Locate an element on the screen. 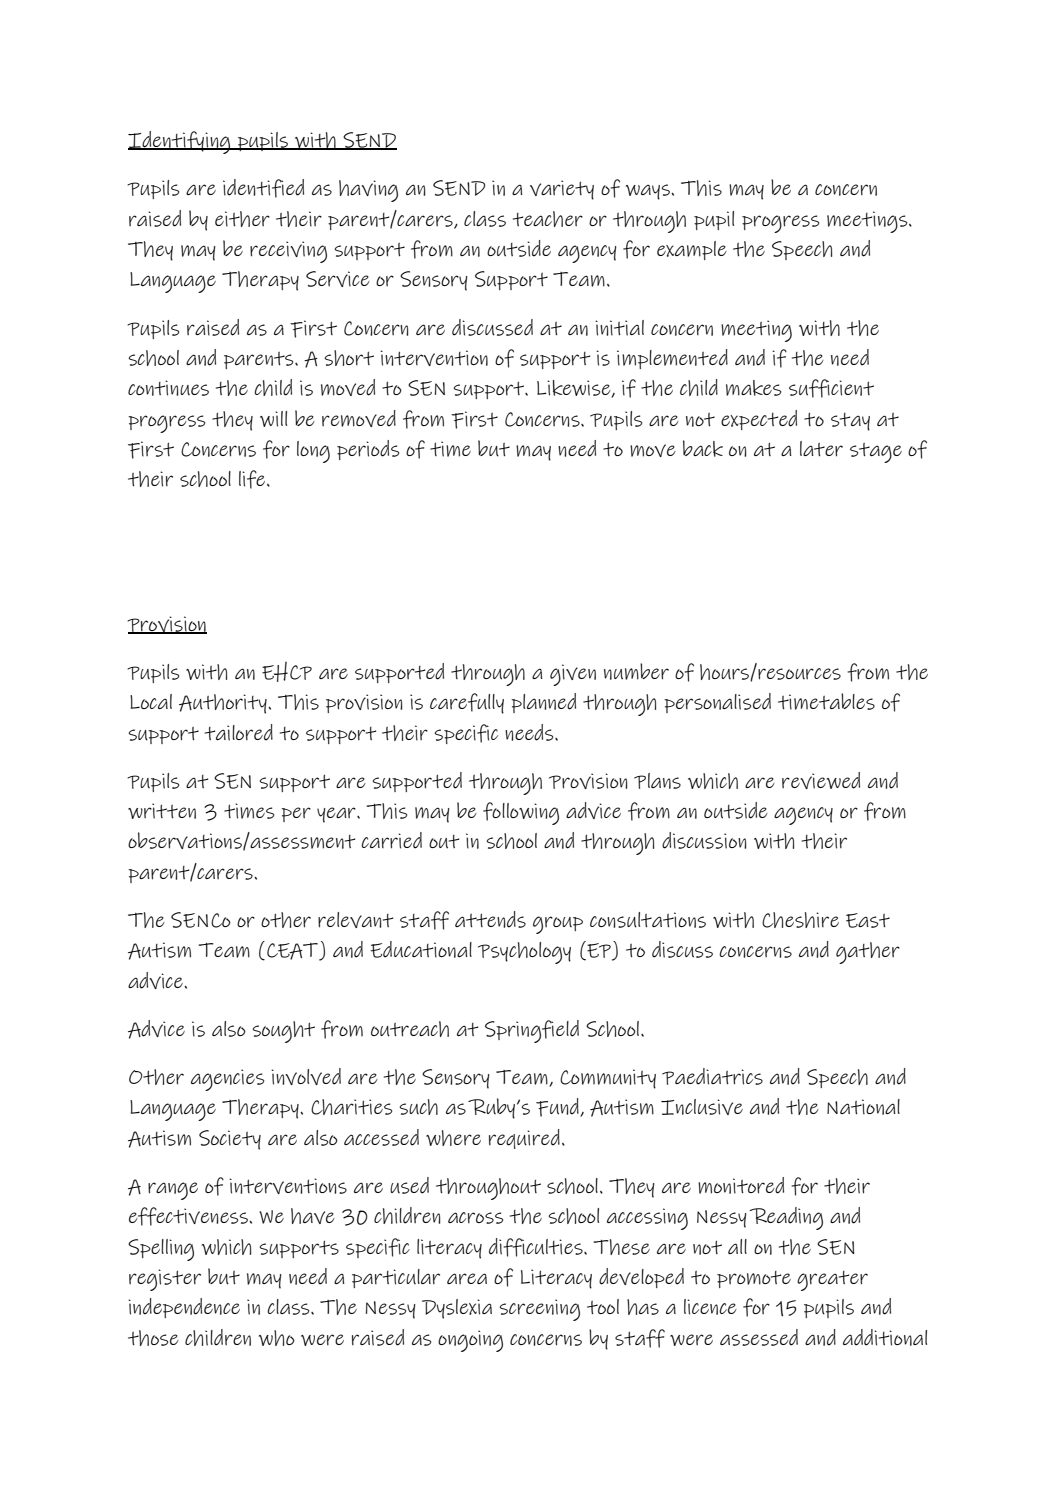  screening is located at coordinates (539, 1310).
